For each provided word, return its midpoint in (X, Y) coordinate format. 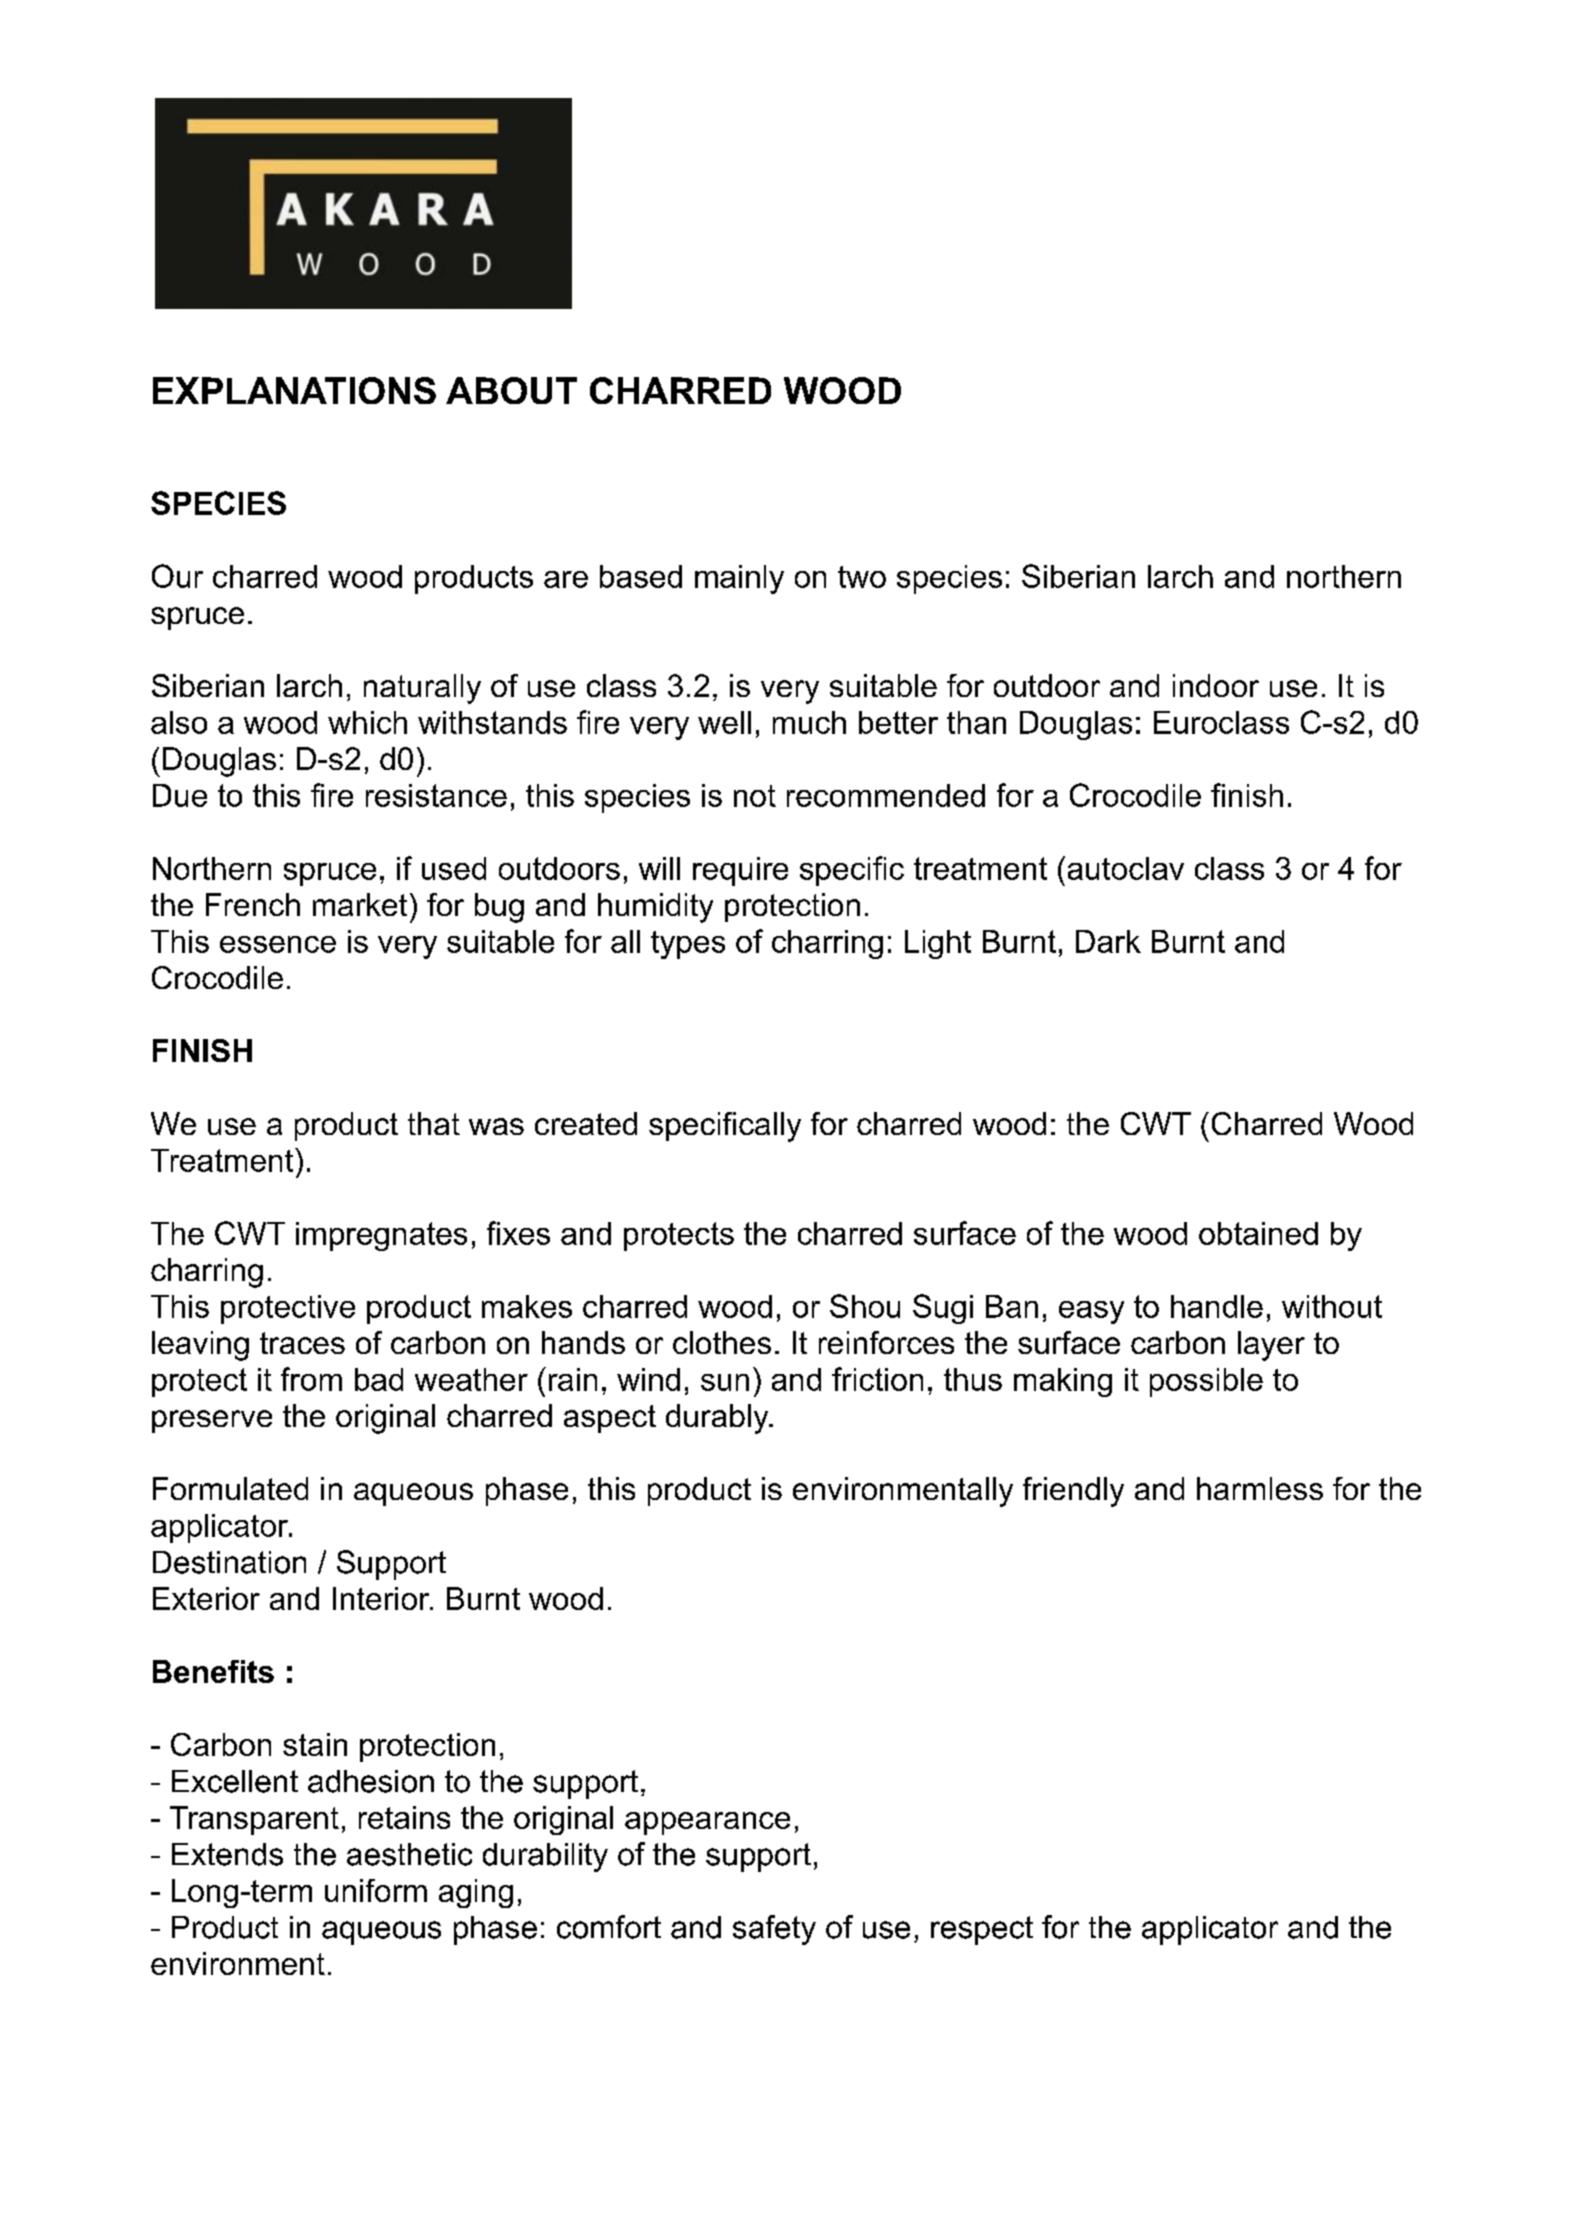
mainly (739, 579)
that (434, 1123)
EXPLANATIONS (294, 390)
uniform (376, 1890)
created (586, 1123)
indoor (1216, 685)
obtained (1258, 1233)
